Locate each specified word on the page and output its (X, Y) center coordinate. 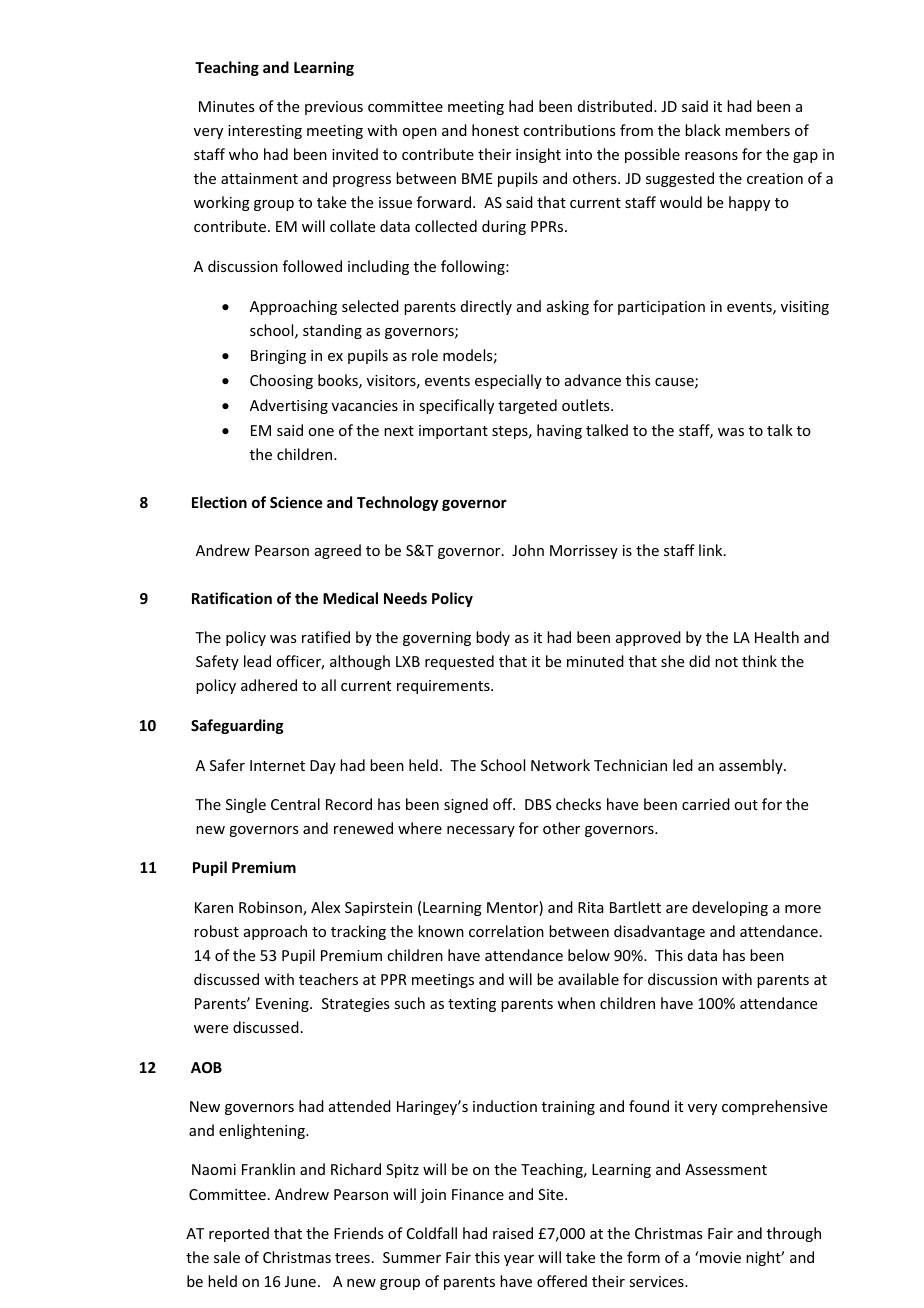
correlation (506, 931)
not (726, 662)
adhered (269, 685)
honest (495, 130)
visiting (805, 308)
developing (730, 908)
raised (513, 1233)
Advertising (289, 406)
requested (459, 662)
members (757, 130)
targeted (527, 406)
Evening (283, 1005)
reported (239, 1234)
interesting (265, 132)
